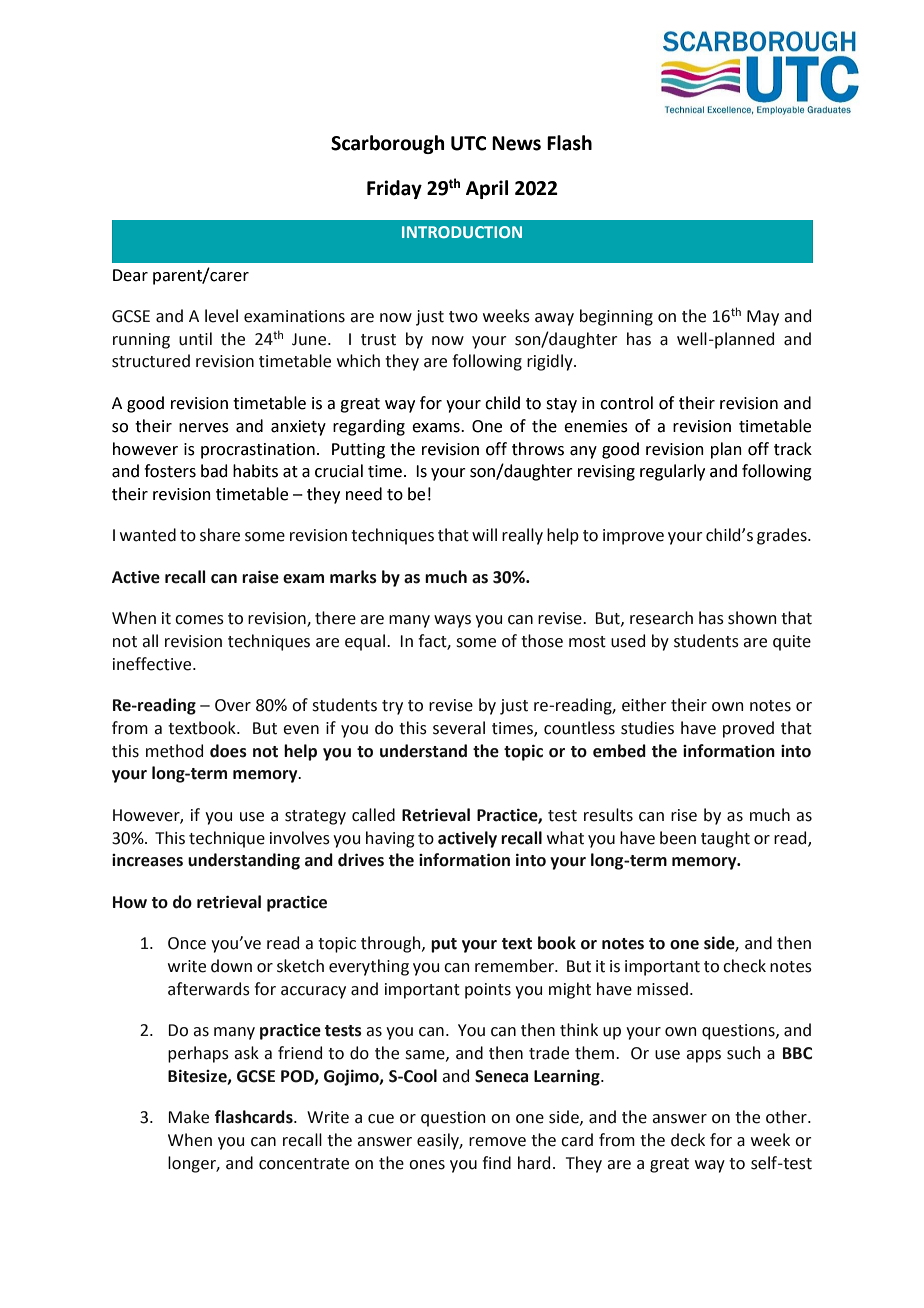 The height and width of the document is (1308, 924). I want to click on deck, so click(688, 1140).
